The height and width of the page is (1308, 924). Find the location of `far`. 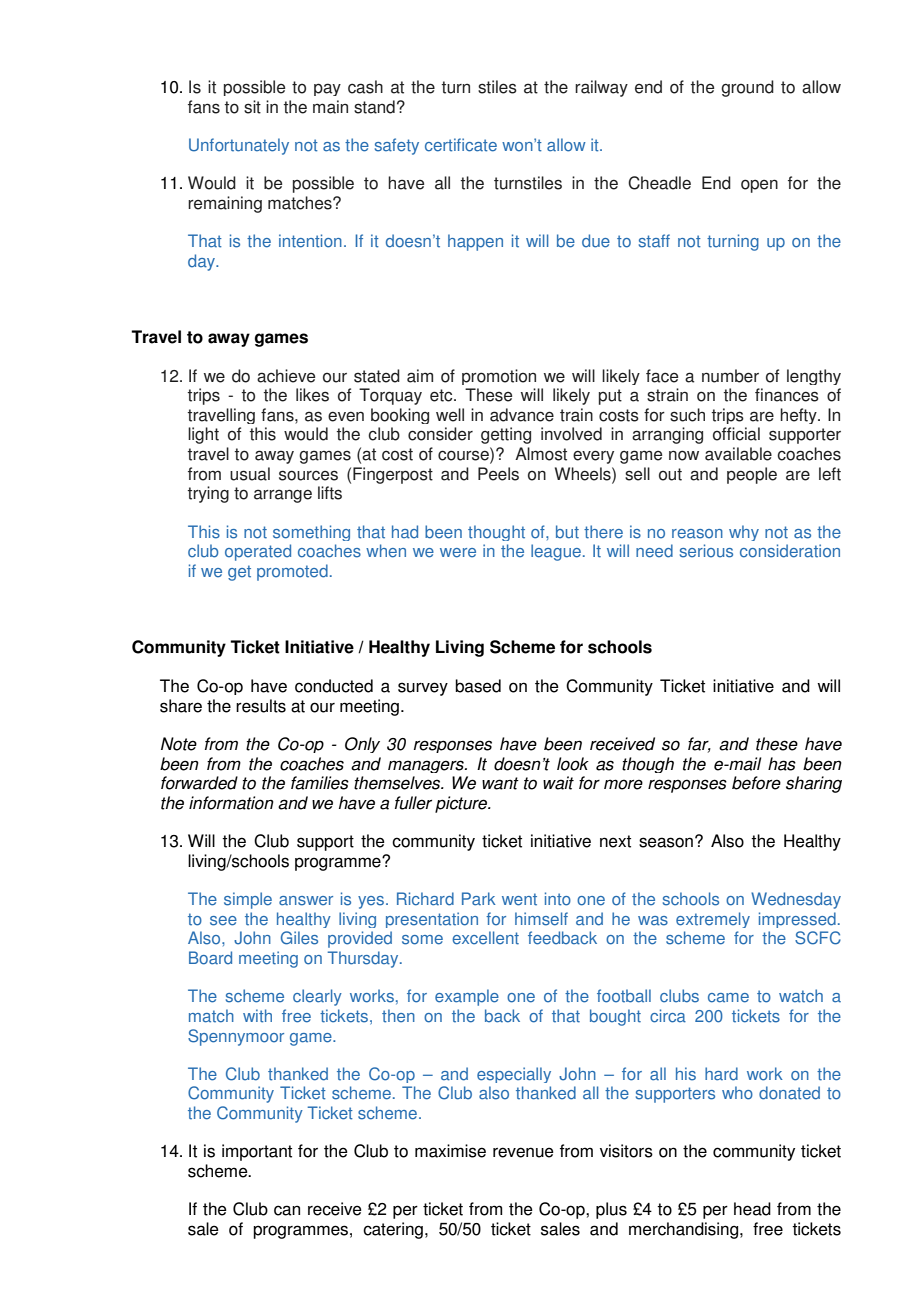

far is located at coordinates (699, 745).
